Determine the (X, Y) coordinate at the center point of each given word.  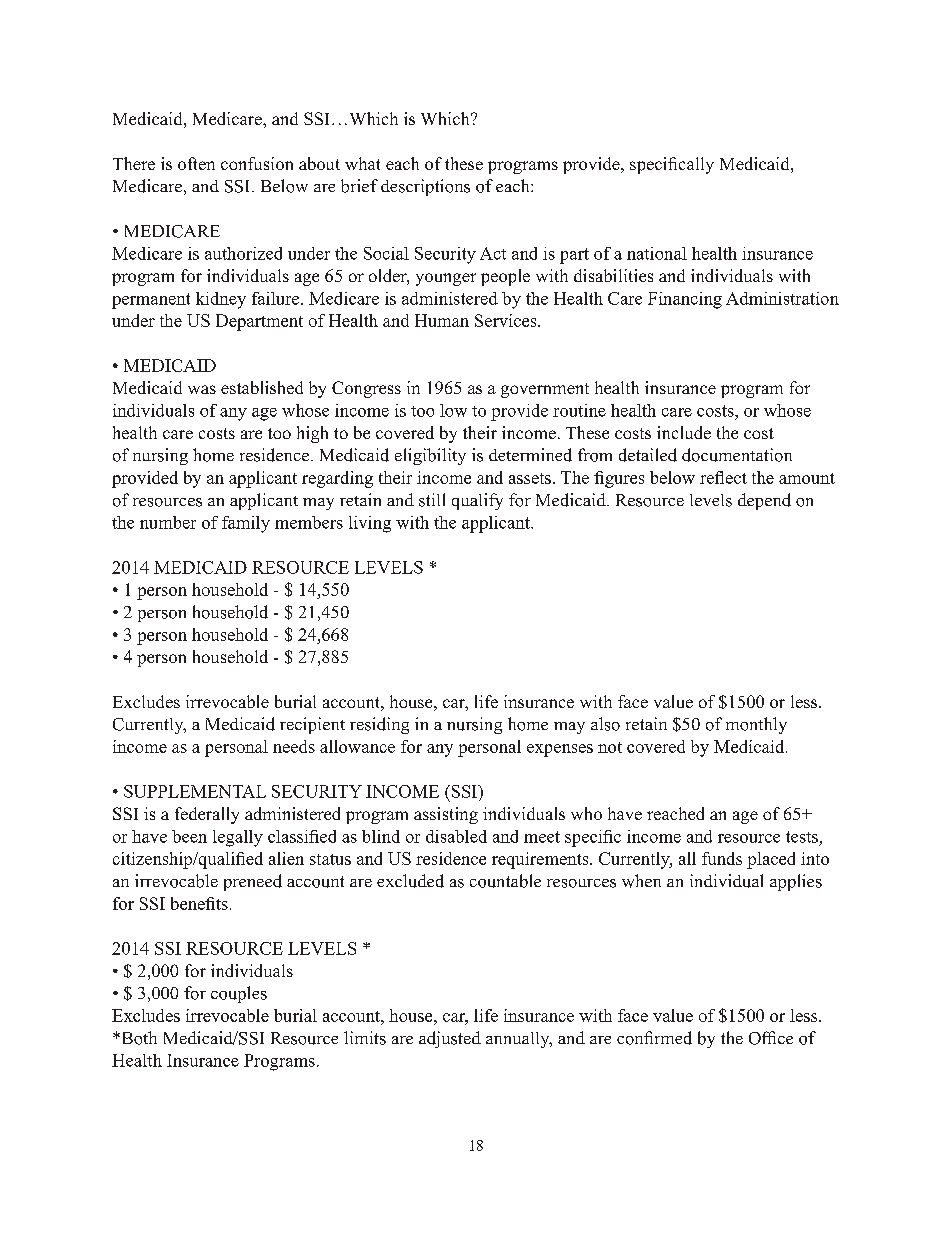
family (246, 524)
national (657, 253)
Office (771, 1038)
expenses (560, 750)
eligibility (430, 456)
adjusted (450, 1039)
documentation (737, 455)
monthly (756, 725)
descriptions (425, 187)
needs (294, 746)
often (196, 163)
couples (239, 994)
